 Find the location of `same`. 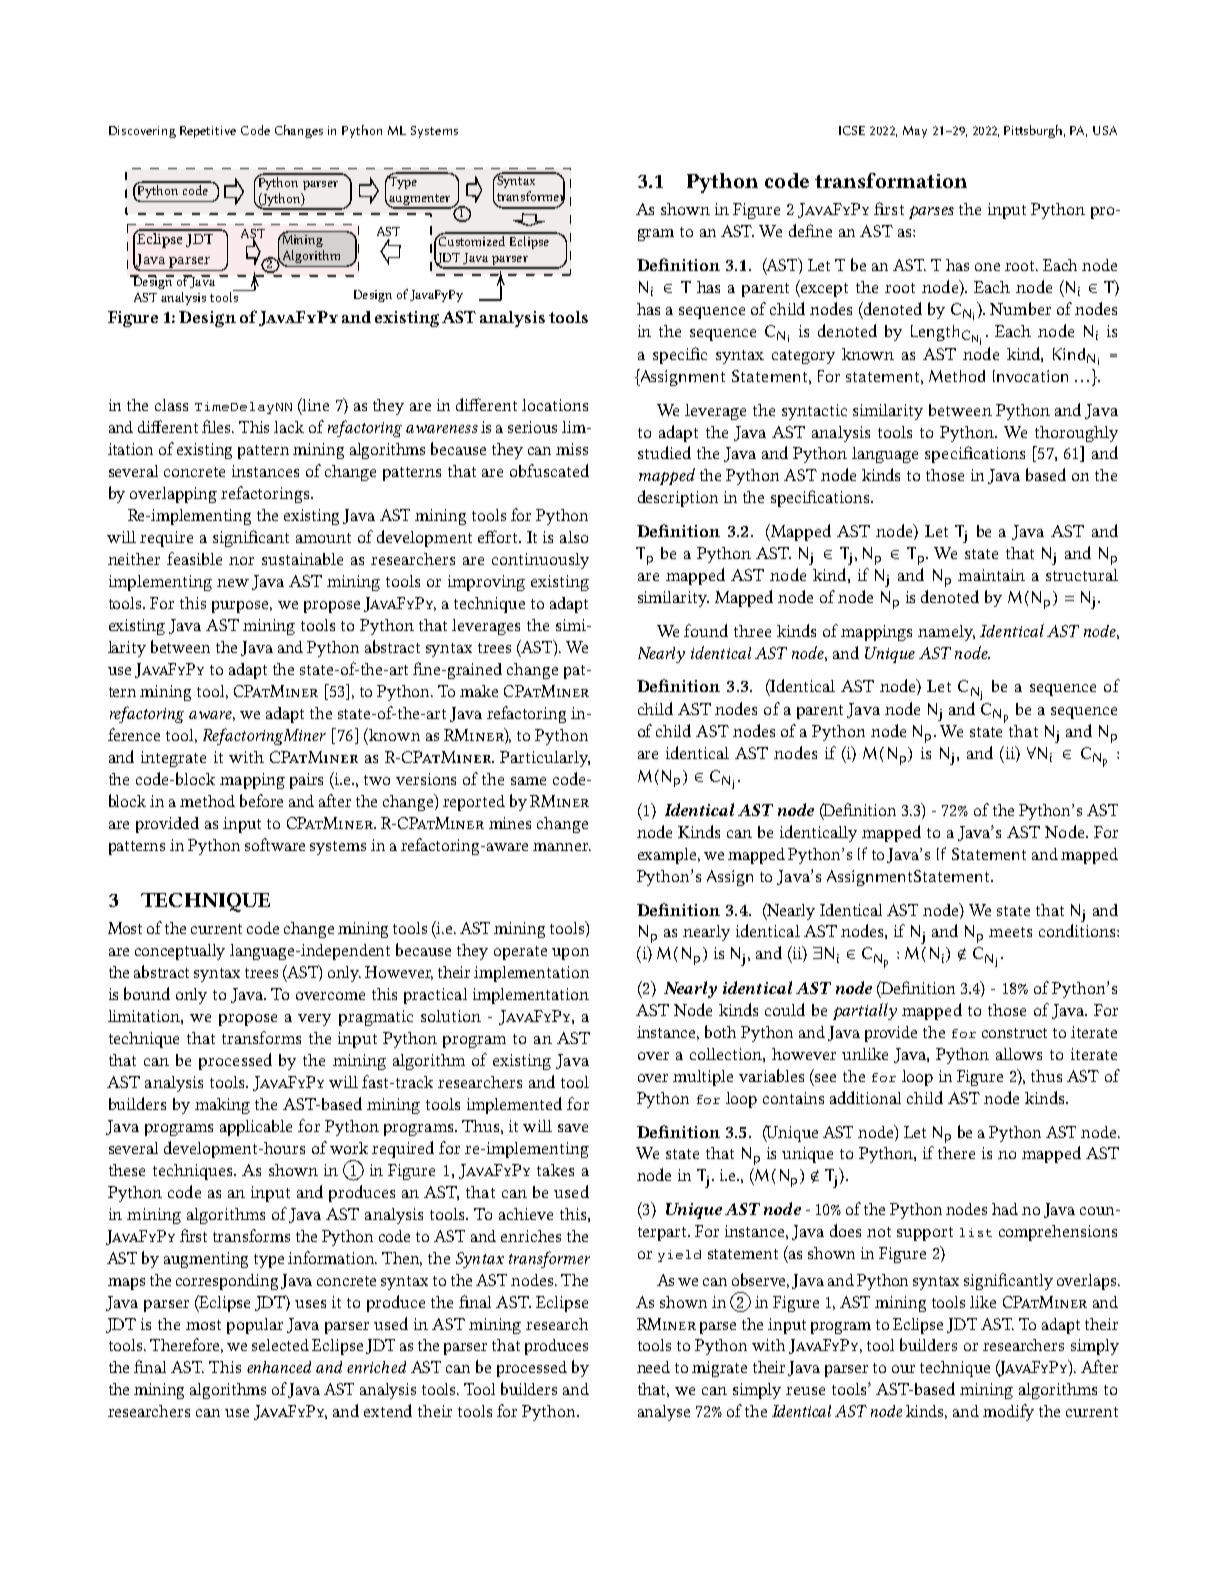

same is located at coordinates (528, 781).
